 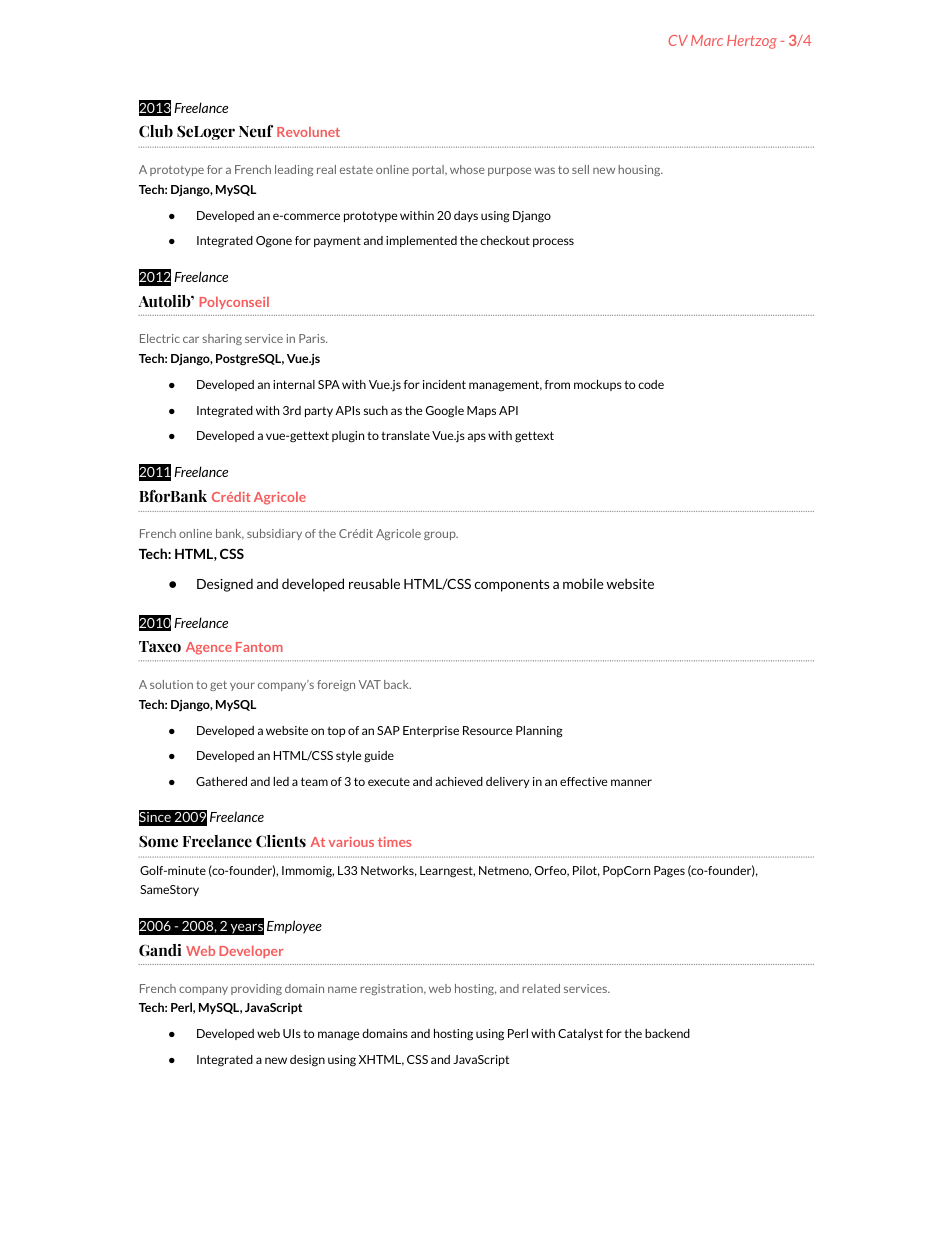 What do you see at coordinates (467, 169) in the document?
I see `whose` at bounding box center [467, 169].
